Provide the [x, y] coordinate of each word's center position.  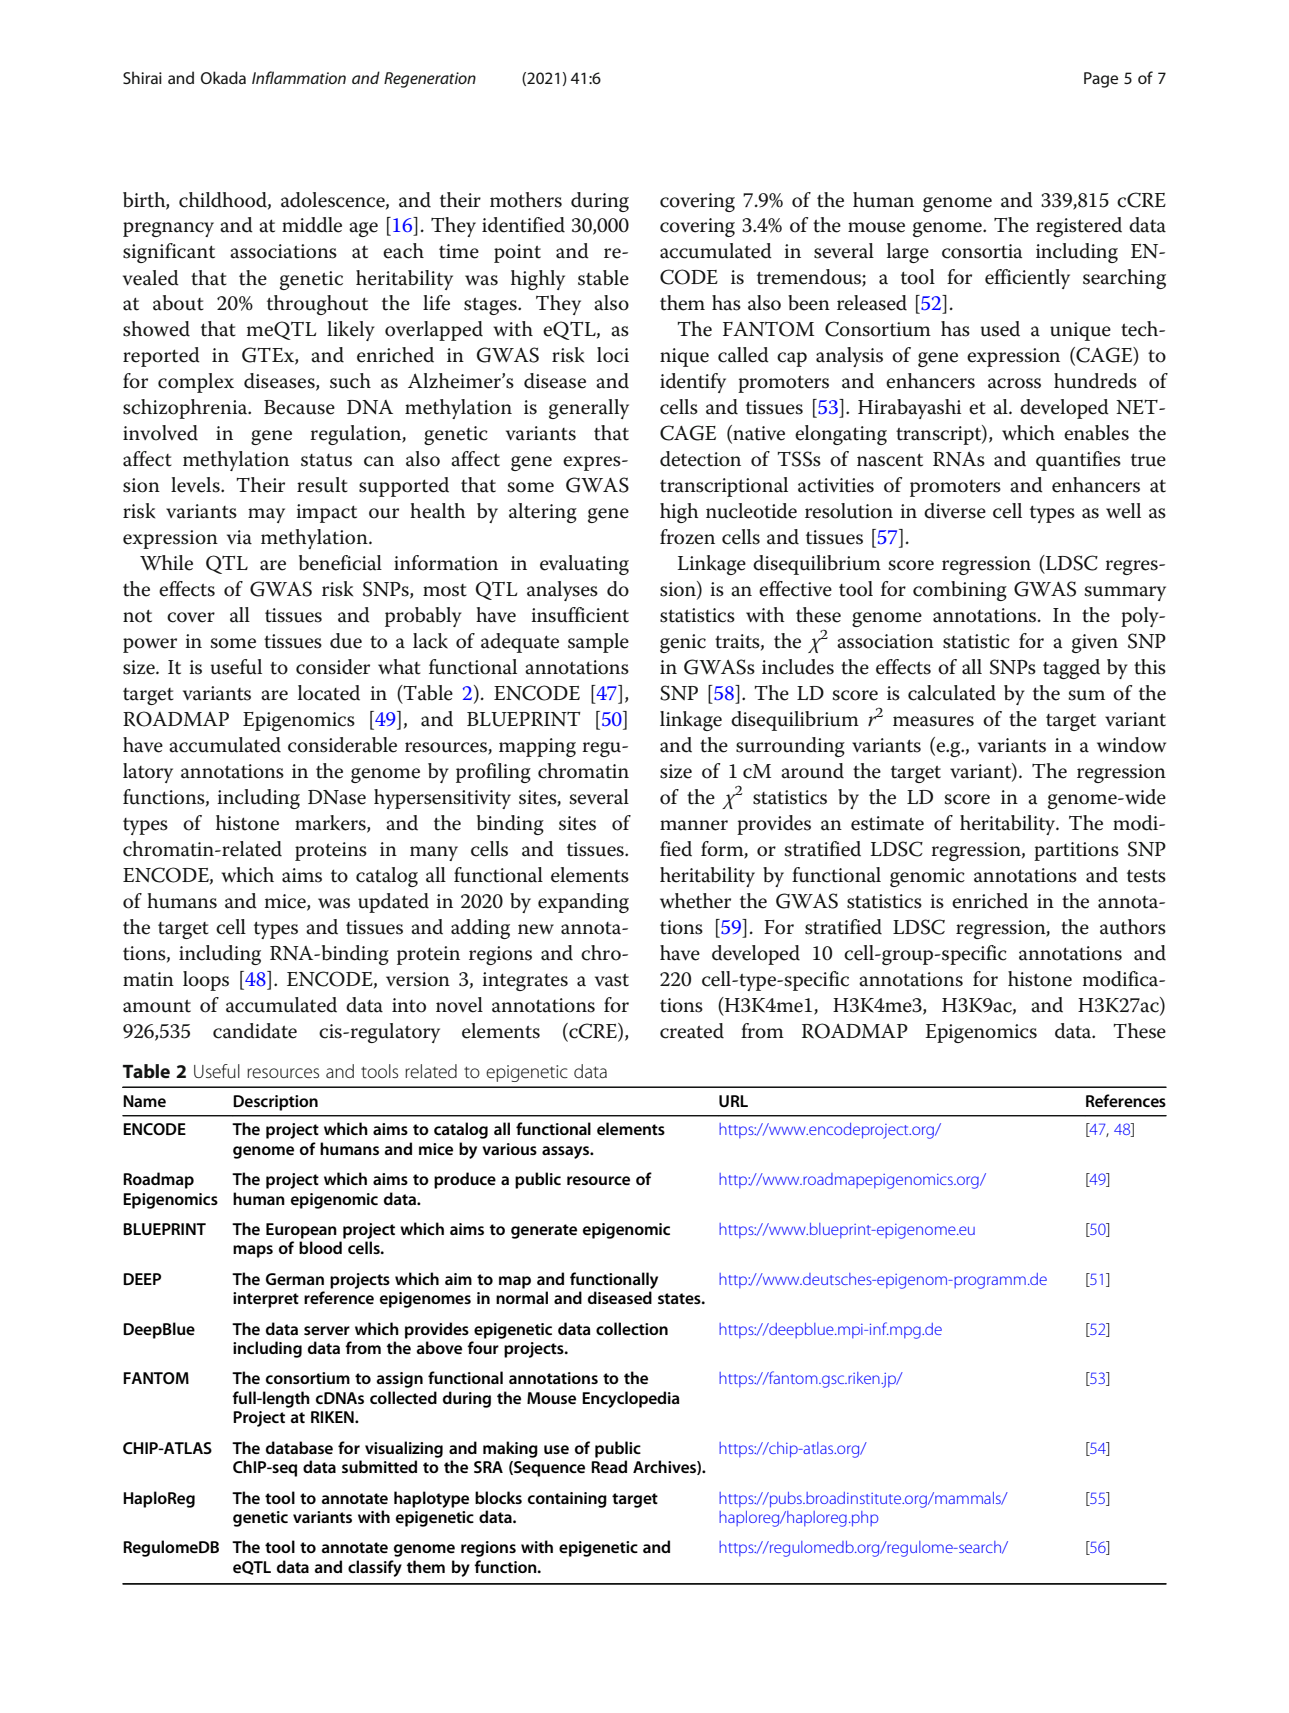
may [266, 515]
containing [567, 1500]
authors [1133, 927]
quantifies [1078, 461]
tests [1146, 876]
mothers [526, 200]
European [301, 1231]
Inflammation [299, 77]
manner [694, 825]
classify [375, 1568]
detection [700, 459]
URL [733, 1101]
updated [393, 903]
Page [1101, 80]
